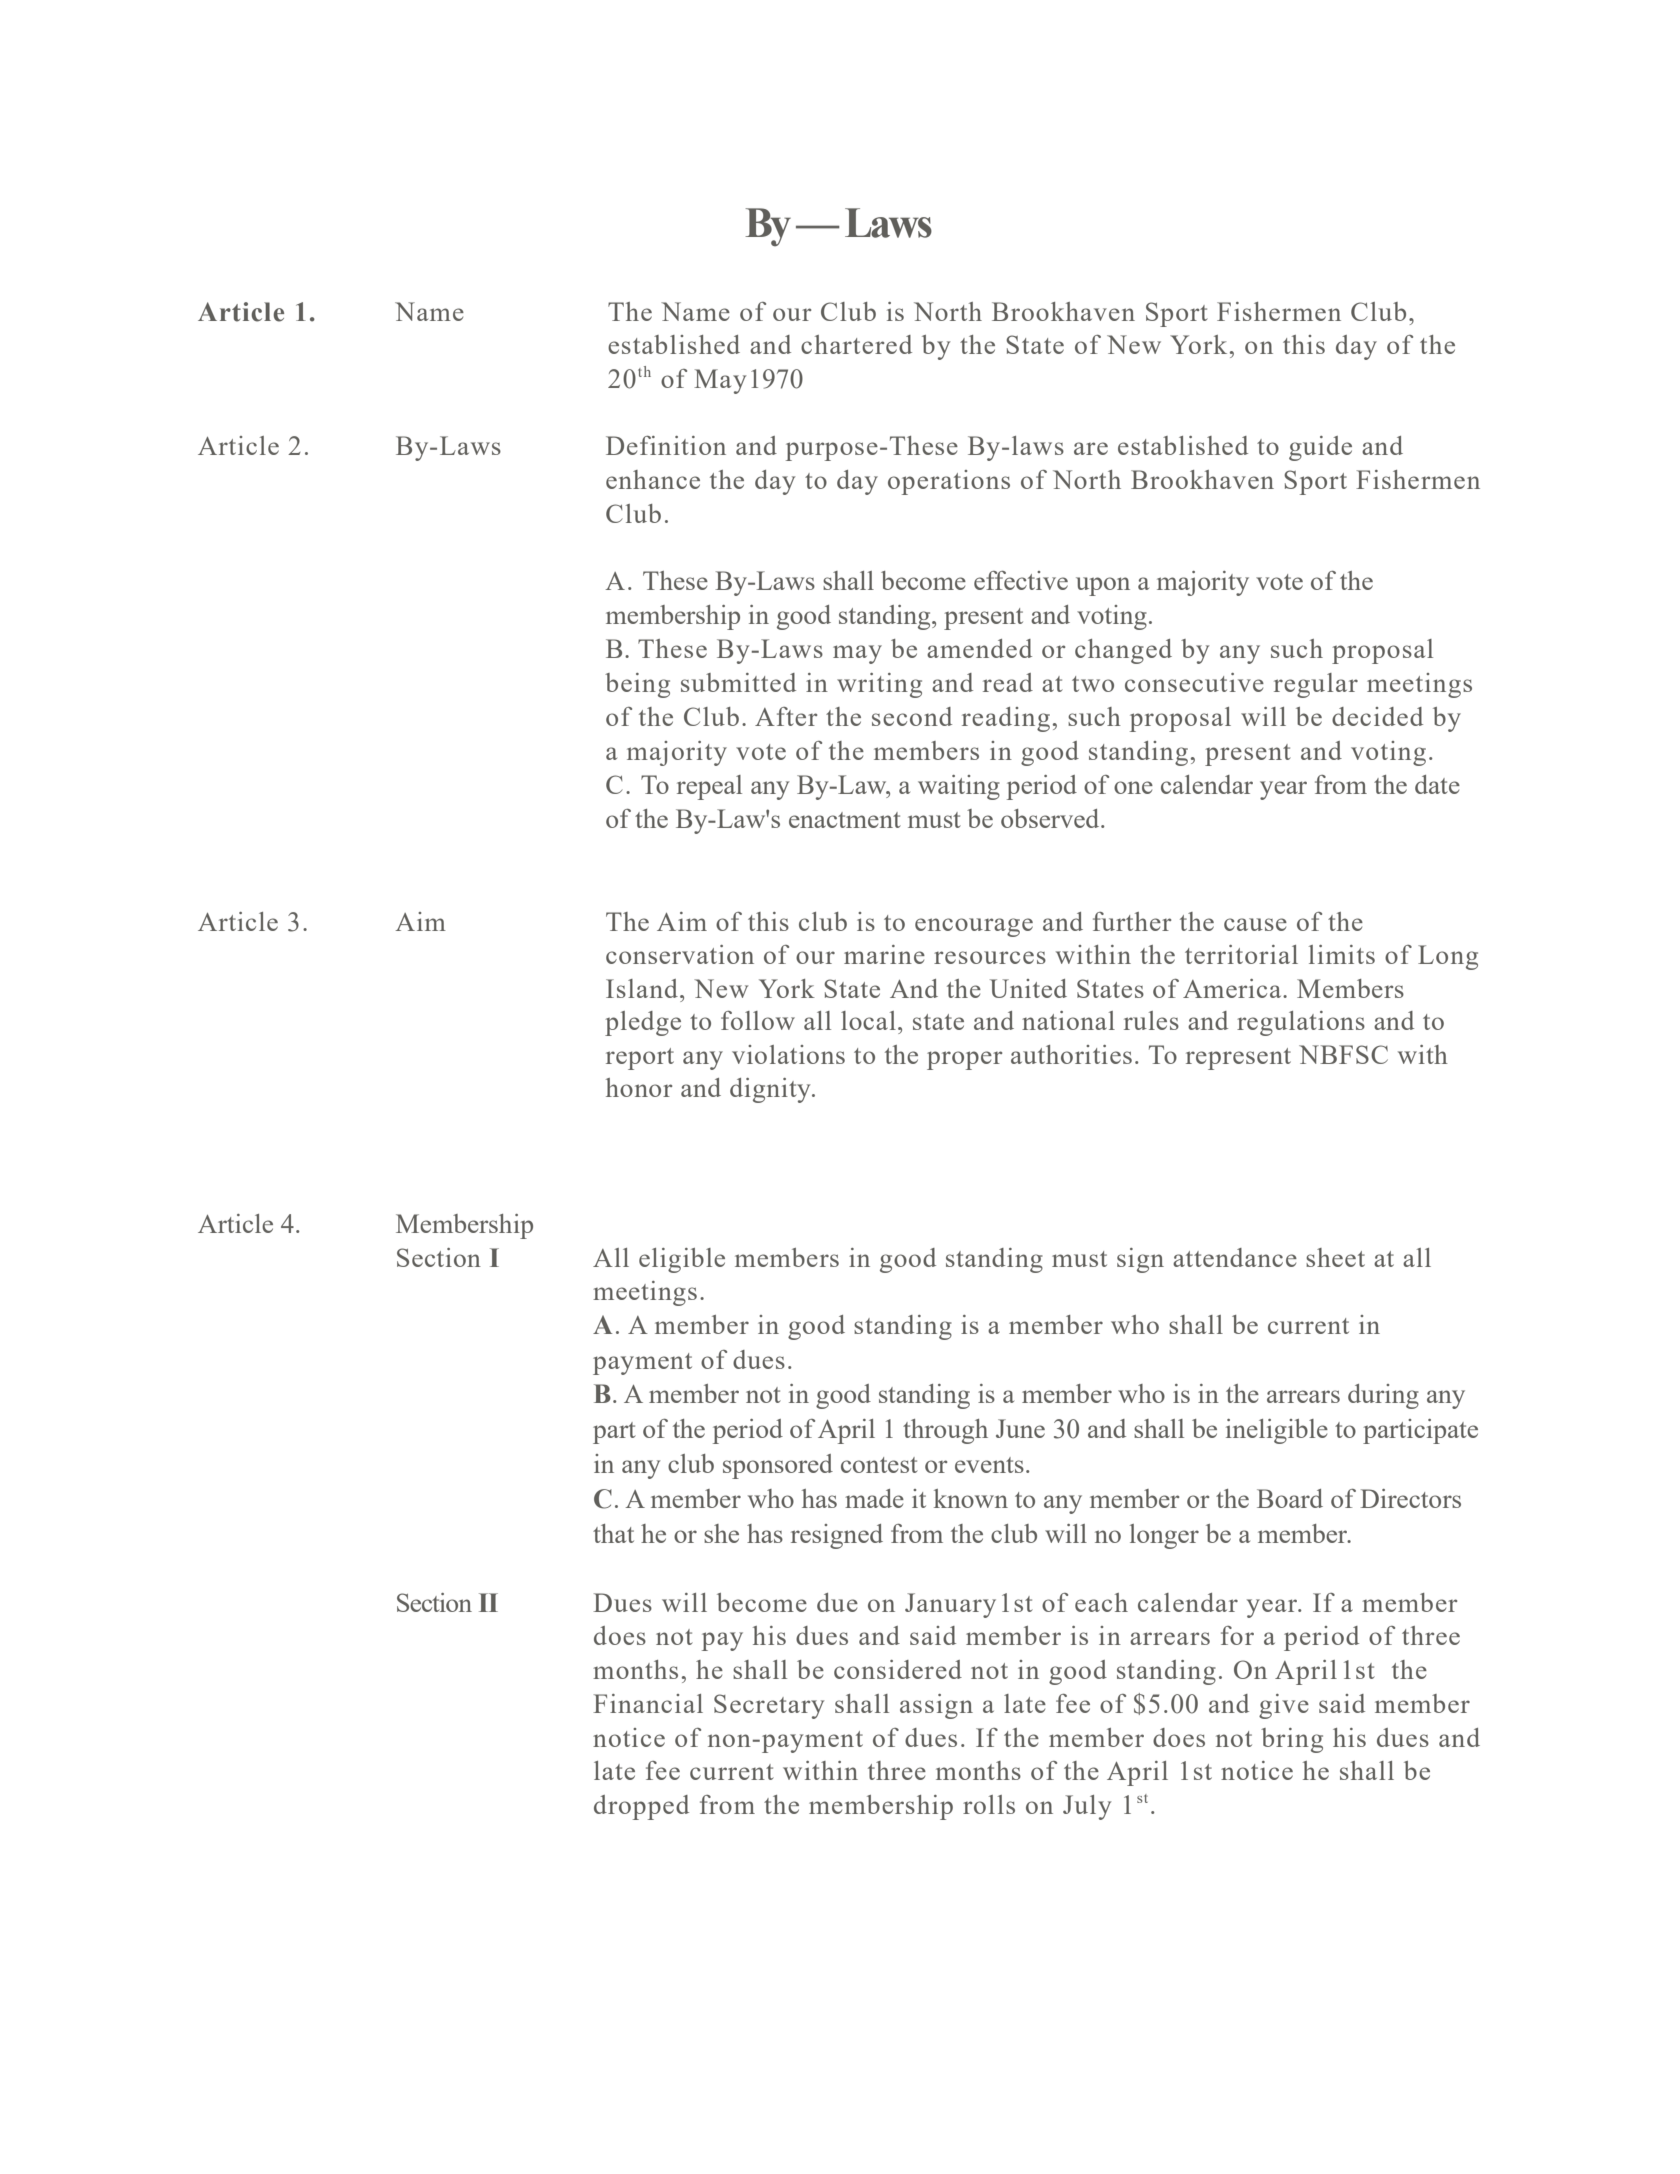  What do you see at coordinates (1091, 448) in the document?
I see `are` at bounding box center [1091, 448].
